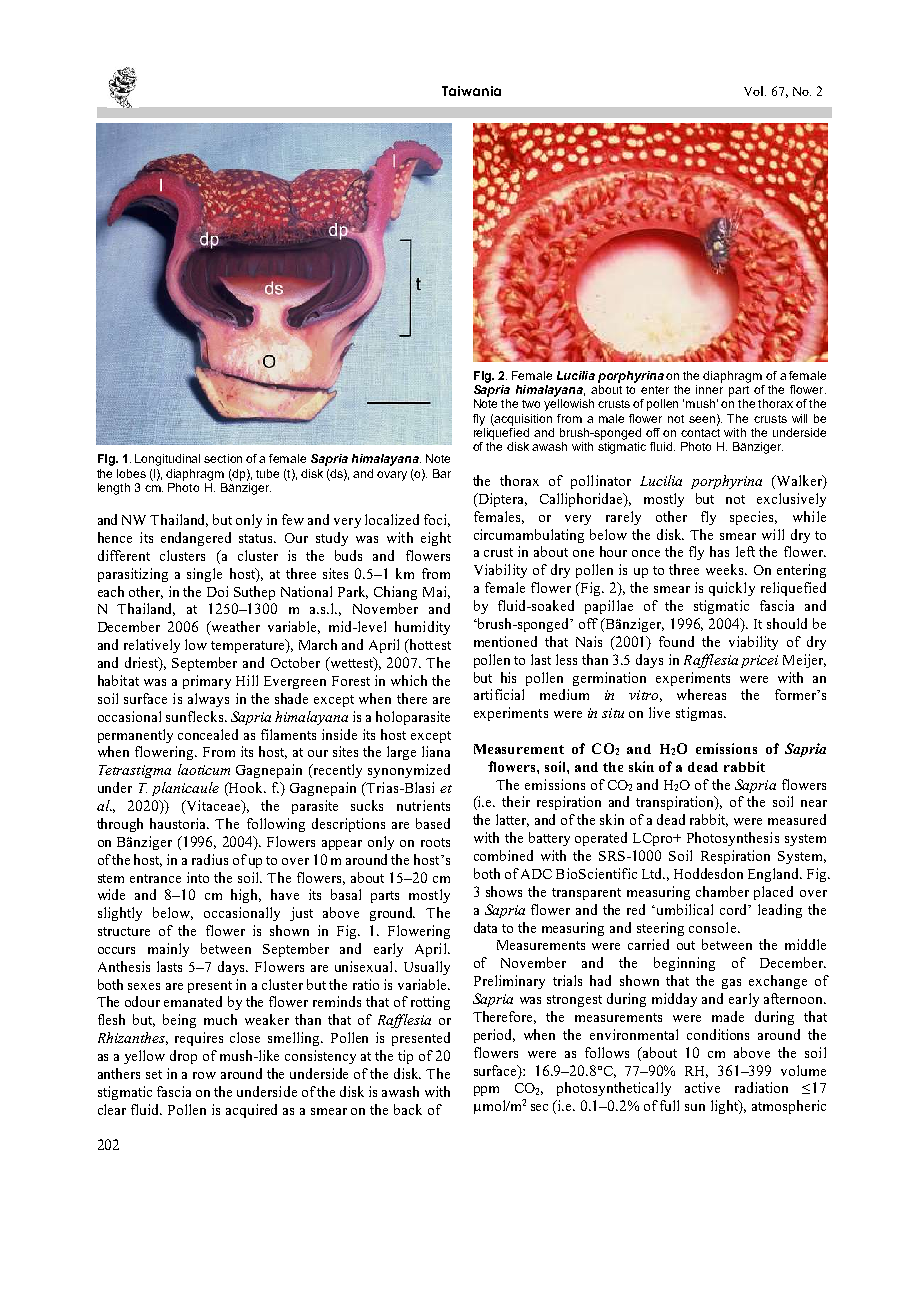  What do you see at coordinates (204, 1075) in the screenshot?
I see `row` at bounding box center [204, 1075].
